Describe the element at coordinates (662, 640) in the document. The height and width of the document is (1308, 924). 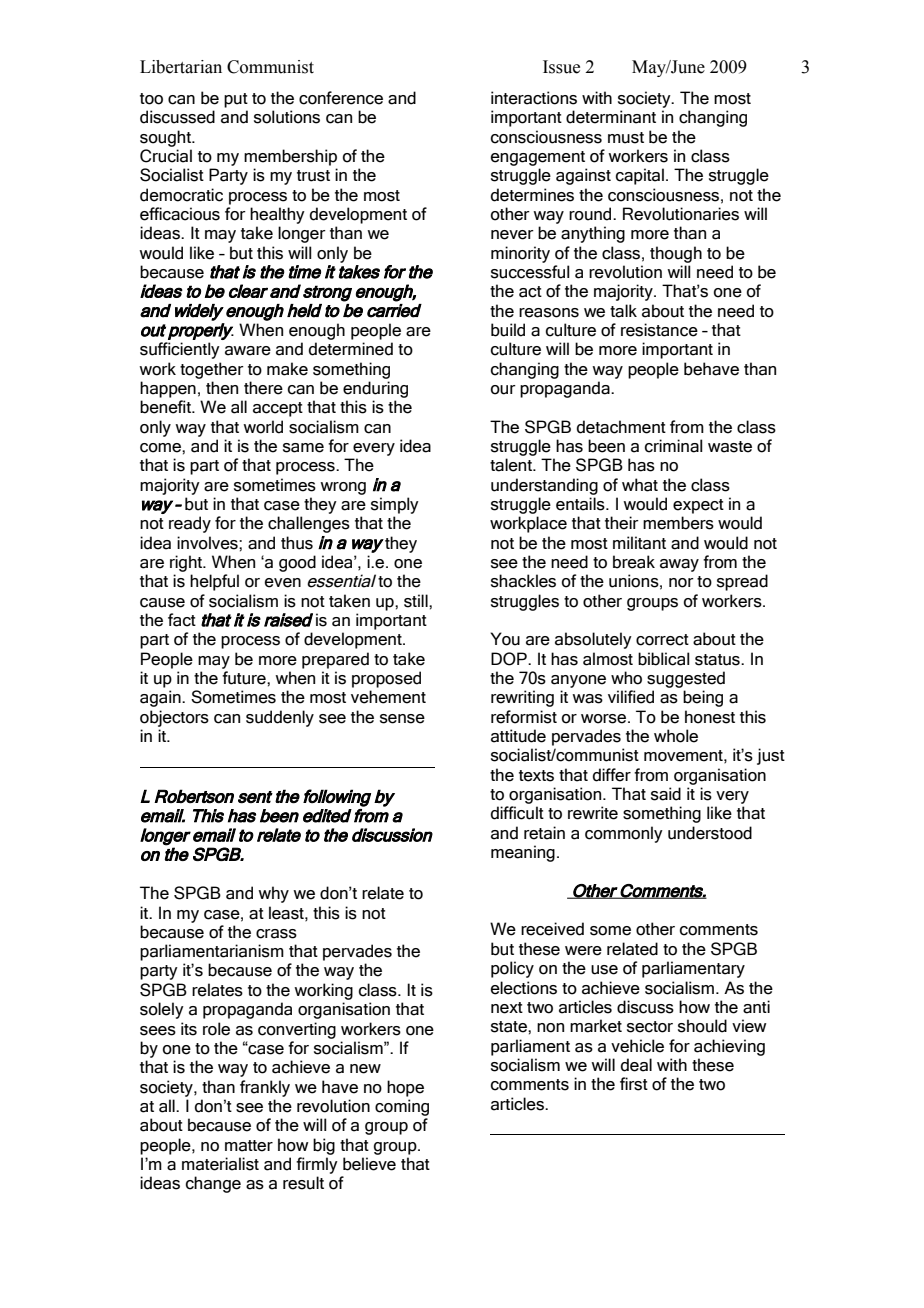
I see `correct` at that location.
